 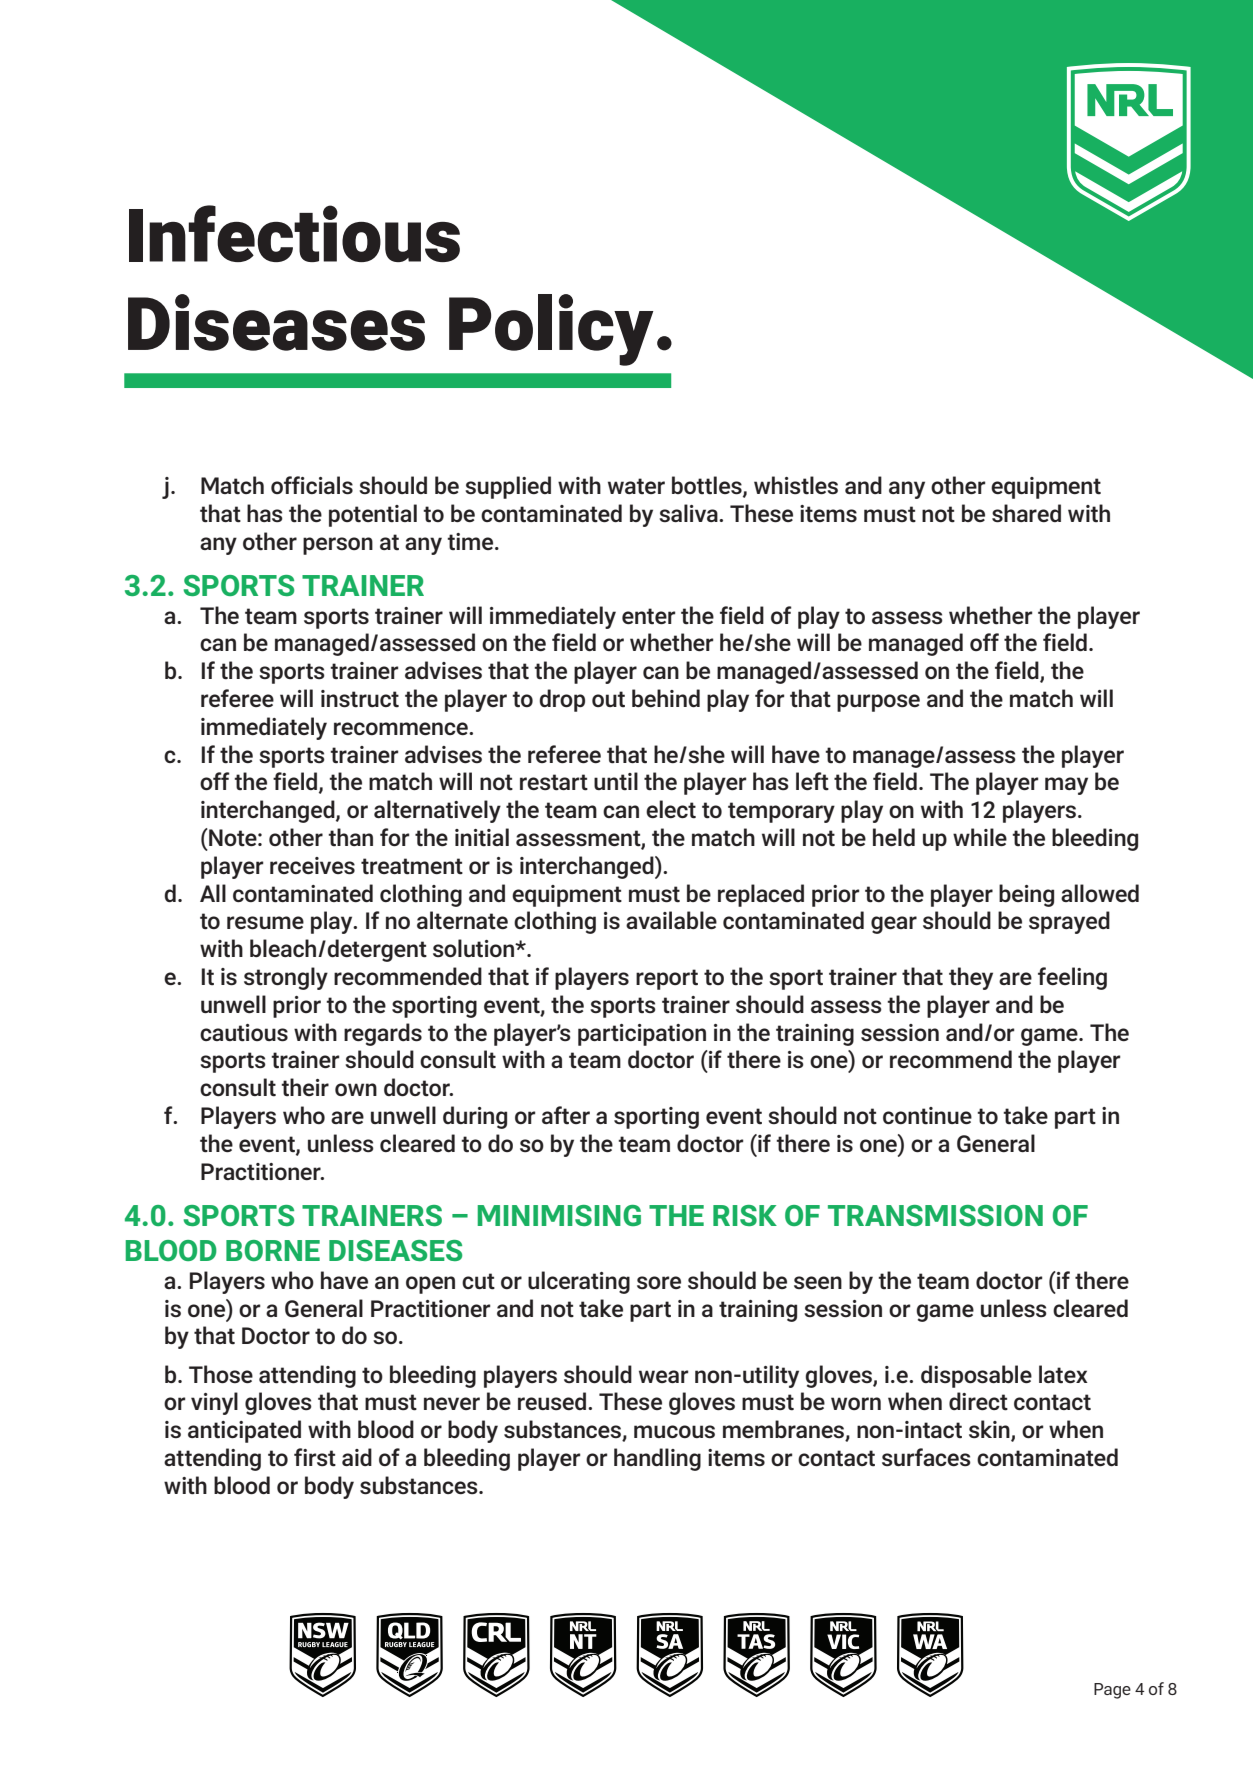 What do you see at coordinates (273, 1250) in the screenshot?
I see `BORNE` at bounding box center [273, 1250].
